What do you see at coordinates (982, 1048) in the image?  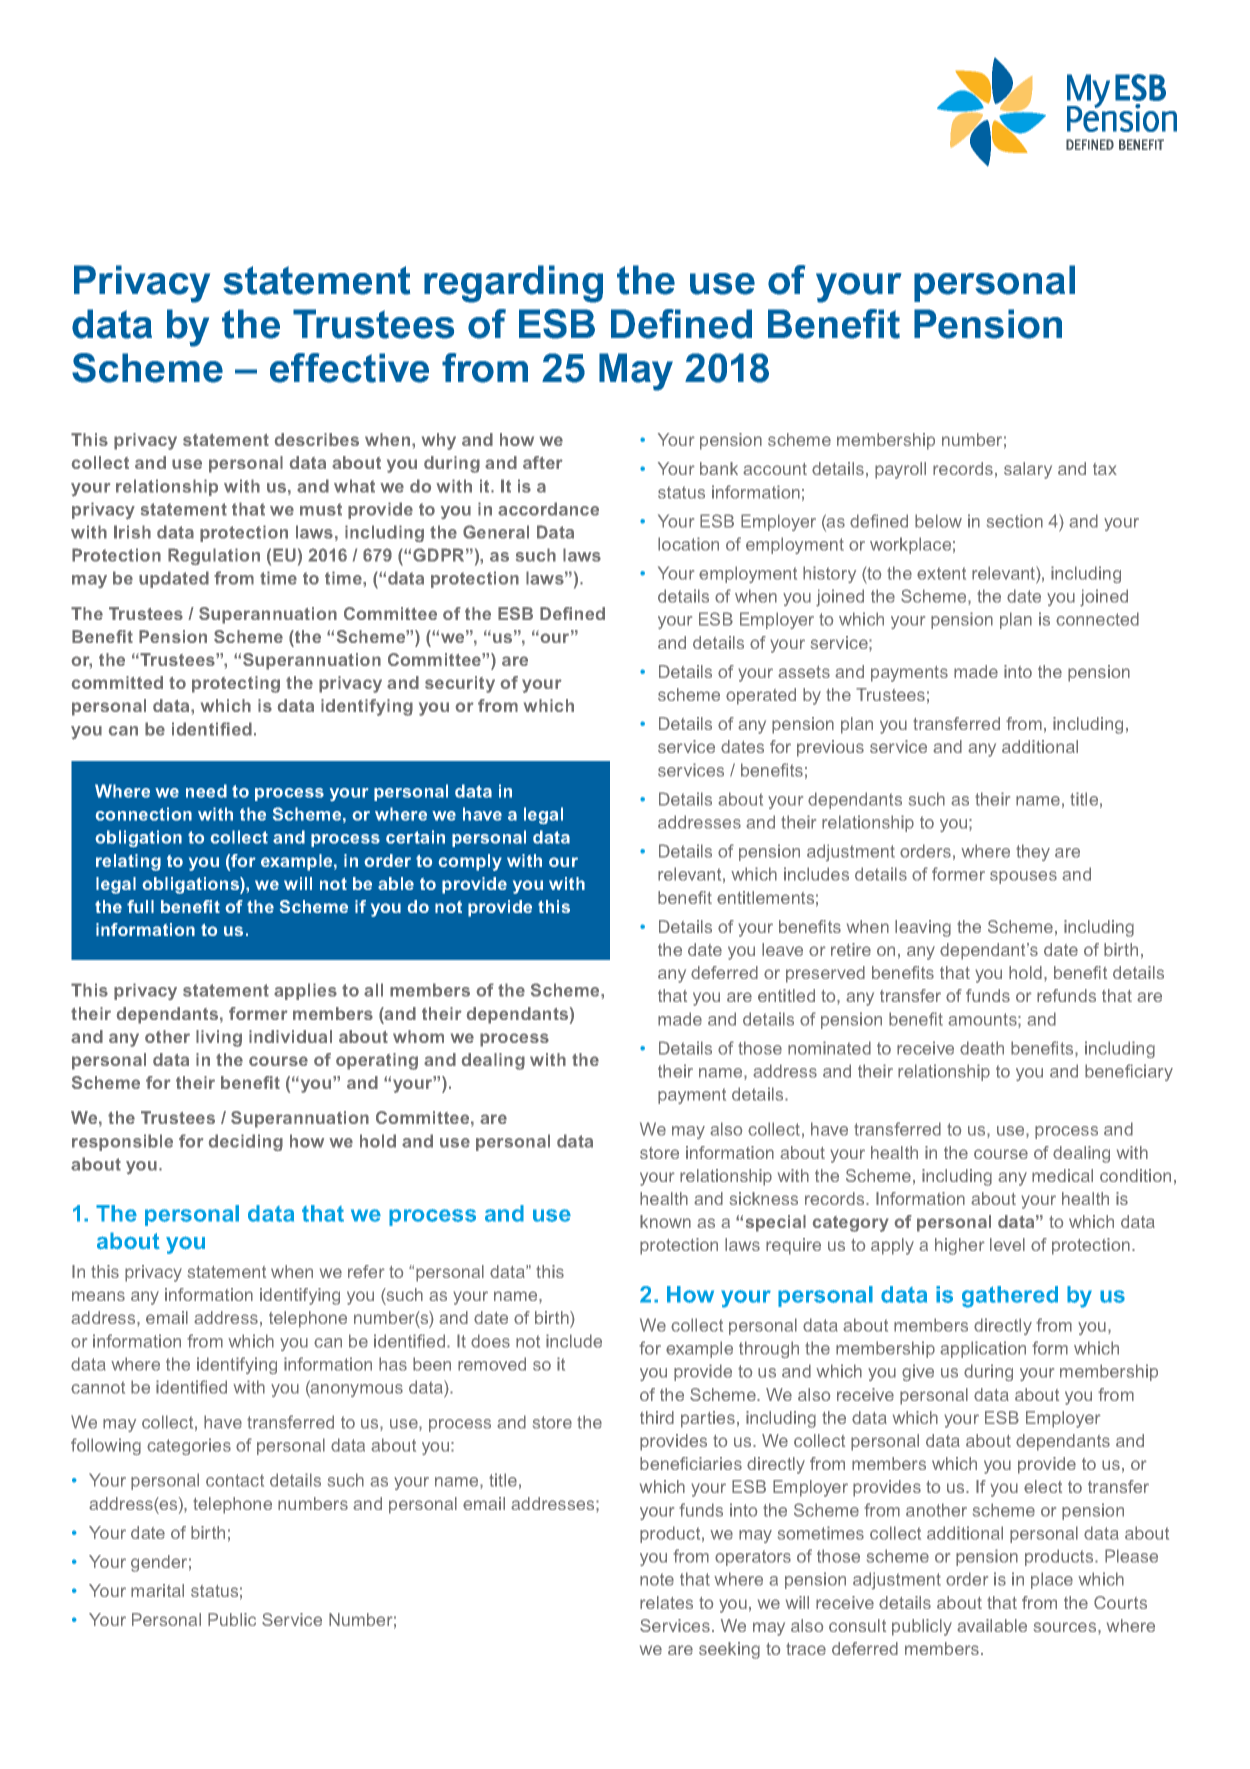 I see `death` at bounding box center [982, 1048].
